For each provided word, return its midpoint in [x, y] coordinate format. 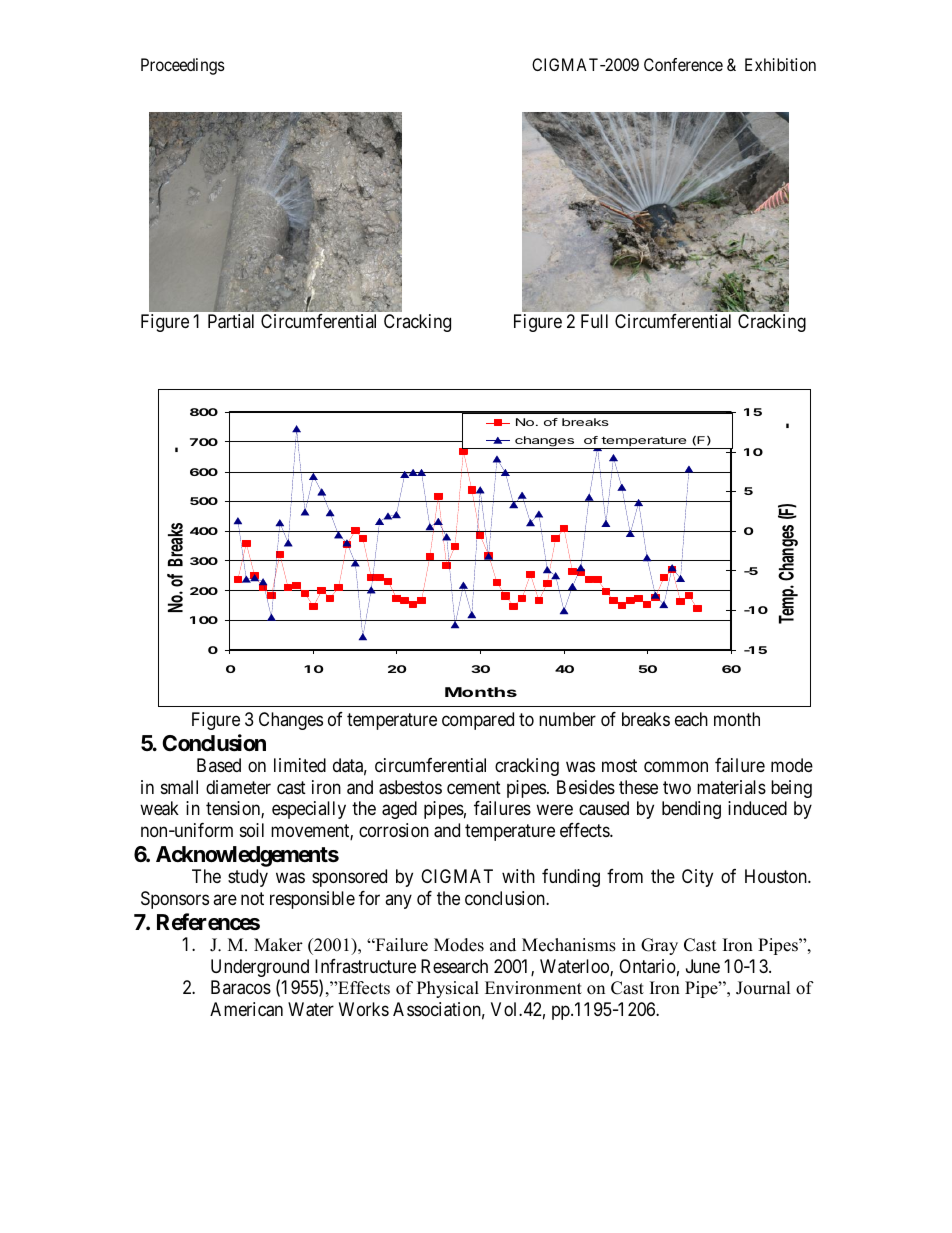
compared [478, 721]
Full [594, 321]
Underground [260, 969]
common [676, 767]
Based [219, 765]
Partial [231, 321]
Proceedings [183, 66]
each [691, 719]
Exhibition [780, 64]
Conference [683, 64]
